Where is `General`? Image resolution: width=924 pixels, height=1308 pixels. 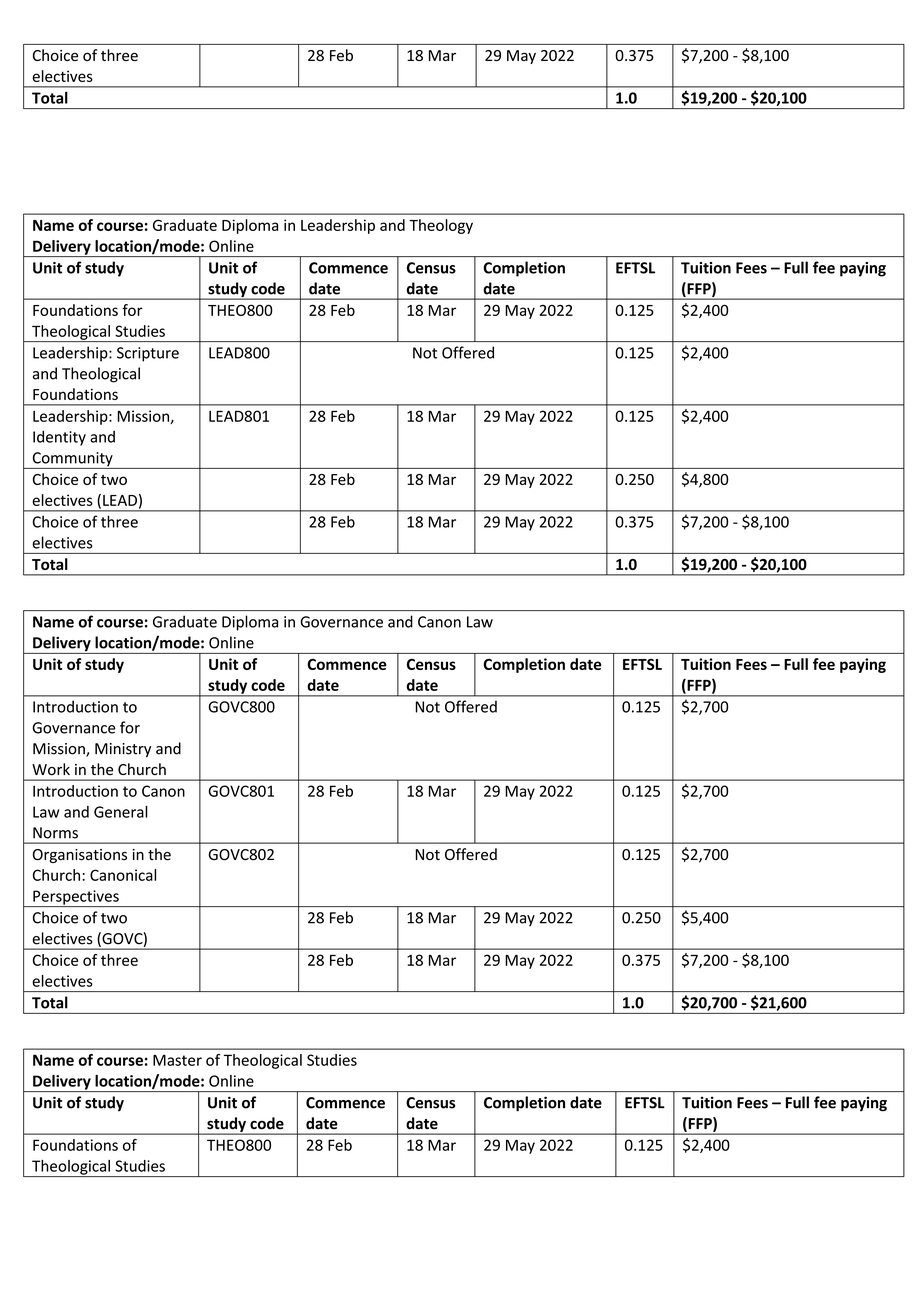
General is located at coordinates (121, 812).
